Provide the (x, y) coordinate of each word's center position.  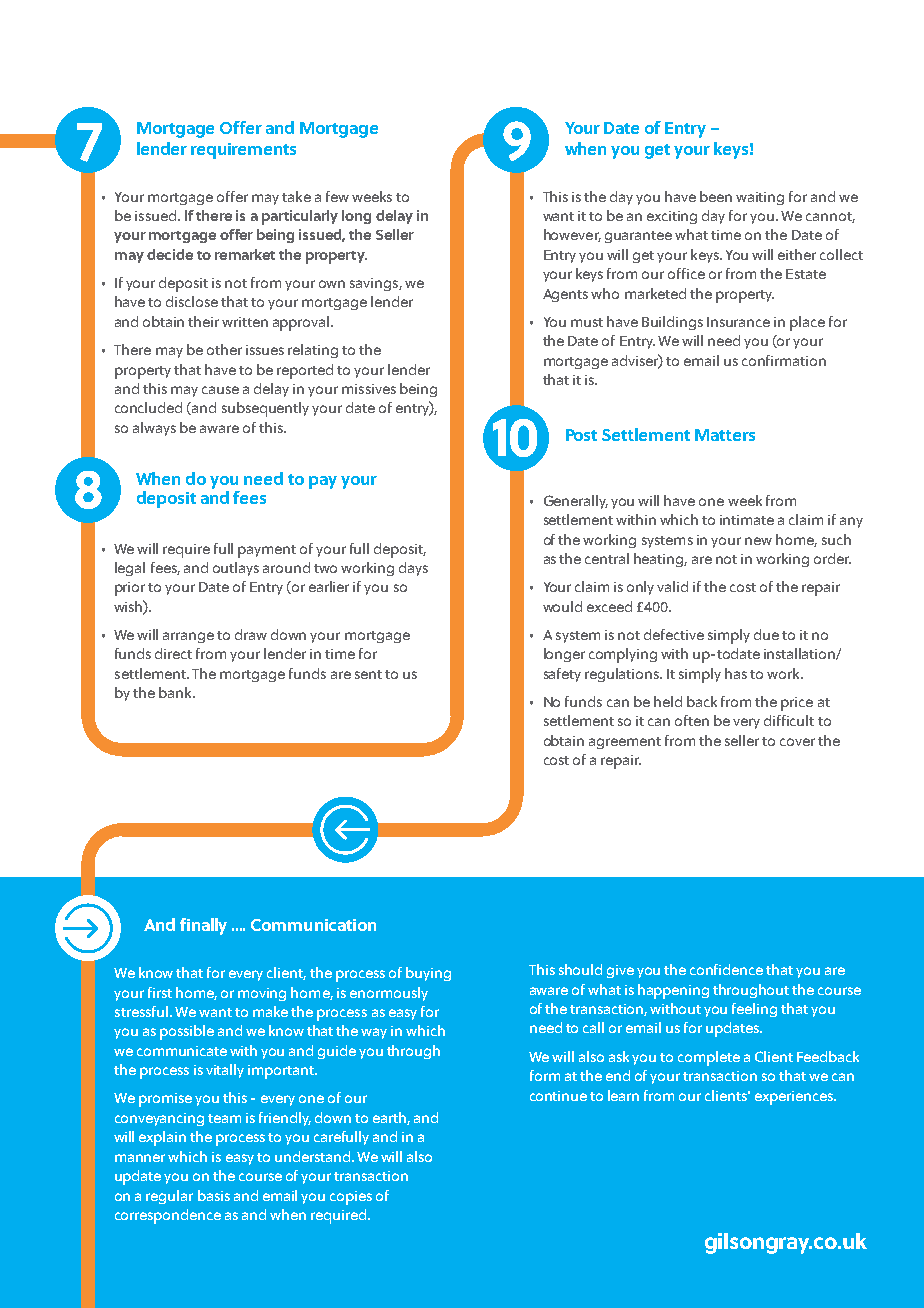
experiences (795, 1098)
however (572, 235)
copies (351, 1198)
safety (562, 675)
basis (214, 1195)
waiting (760, 198)
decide (170, 254)
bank (176, 692)
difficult (789, 720)
